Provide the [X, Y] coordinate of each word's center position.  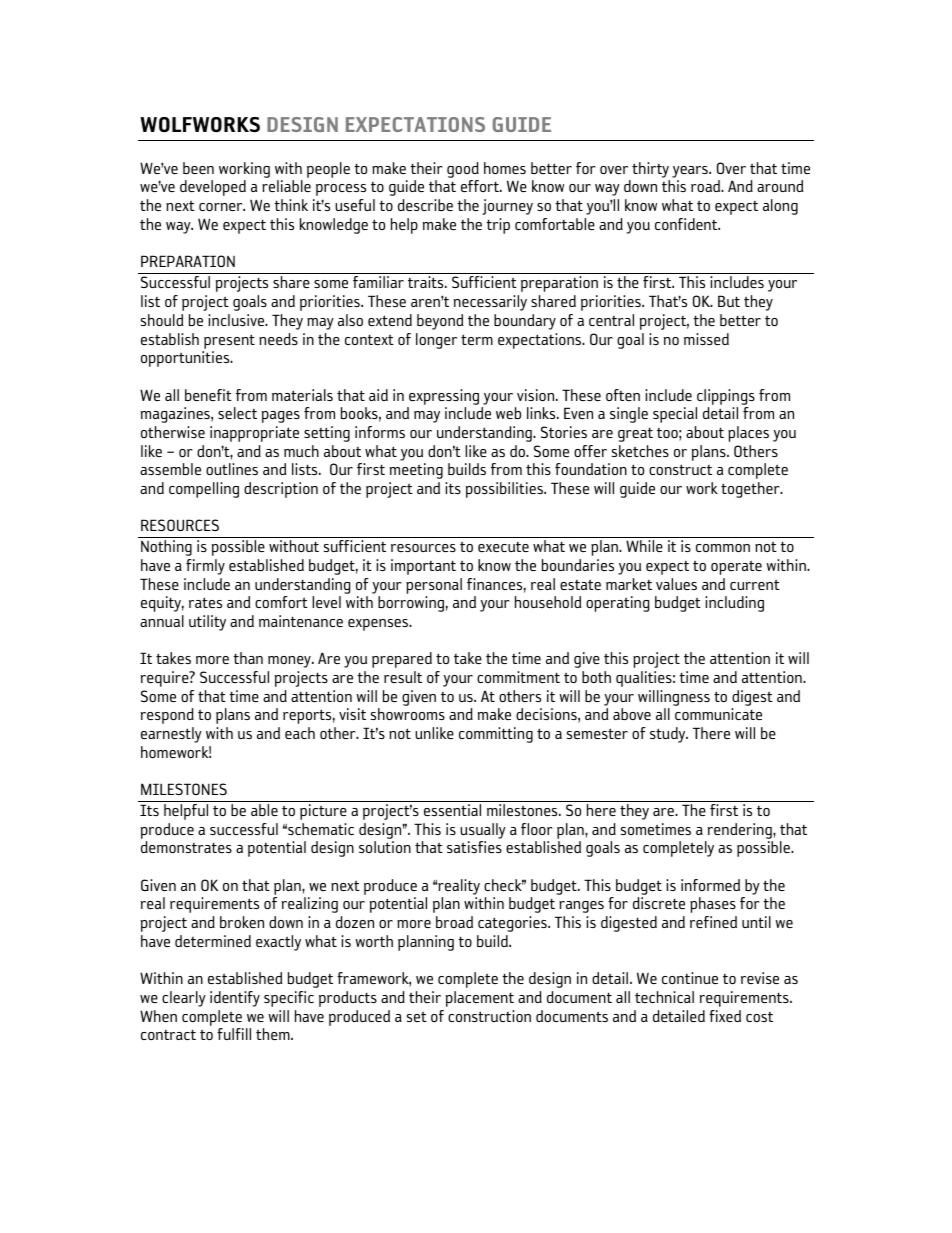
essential [452, 810]
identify [235, 999]
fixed [725, 1016]
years [691, 172]
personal [434, 586]
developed [213, 188]
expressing [444, 397]
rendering [741, 831]
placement [480, 999]
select [237, 413]
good [463, 170]
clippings [726, 397]
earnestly [171, 735]
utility [207, 623]
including [734, 604]
